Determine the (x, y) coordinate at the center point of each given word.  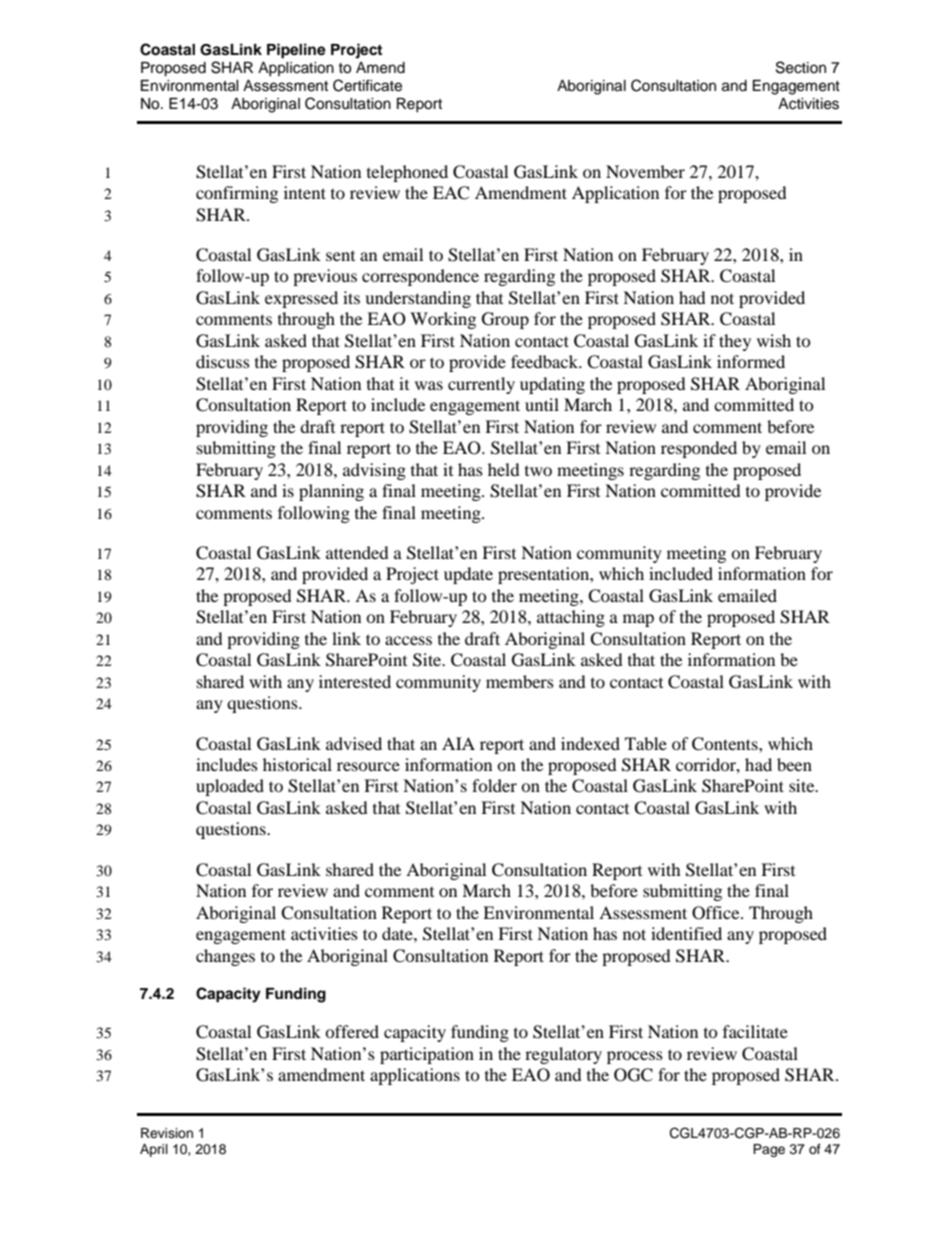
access (408, 640)
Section (801, 67)
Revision (167, 1133)
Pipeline (296, 51)
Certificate (367, 85)
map (638, 620)
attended (357, 552)
